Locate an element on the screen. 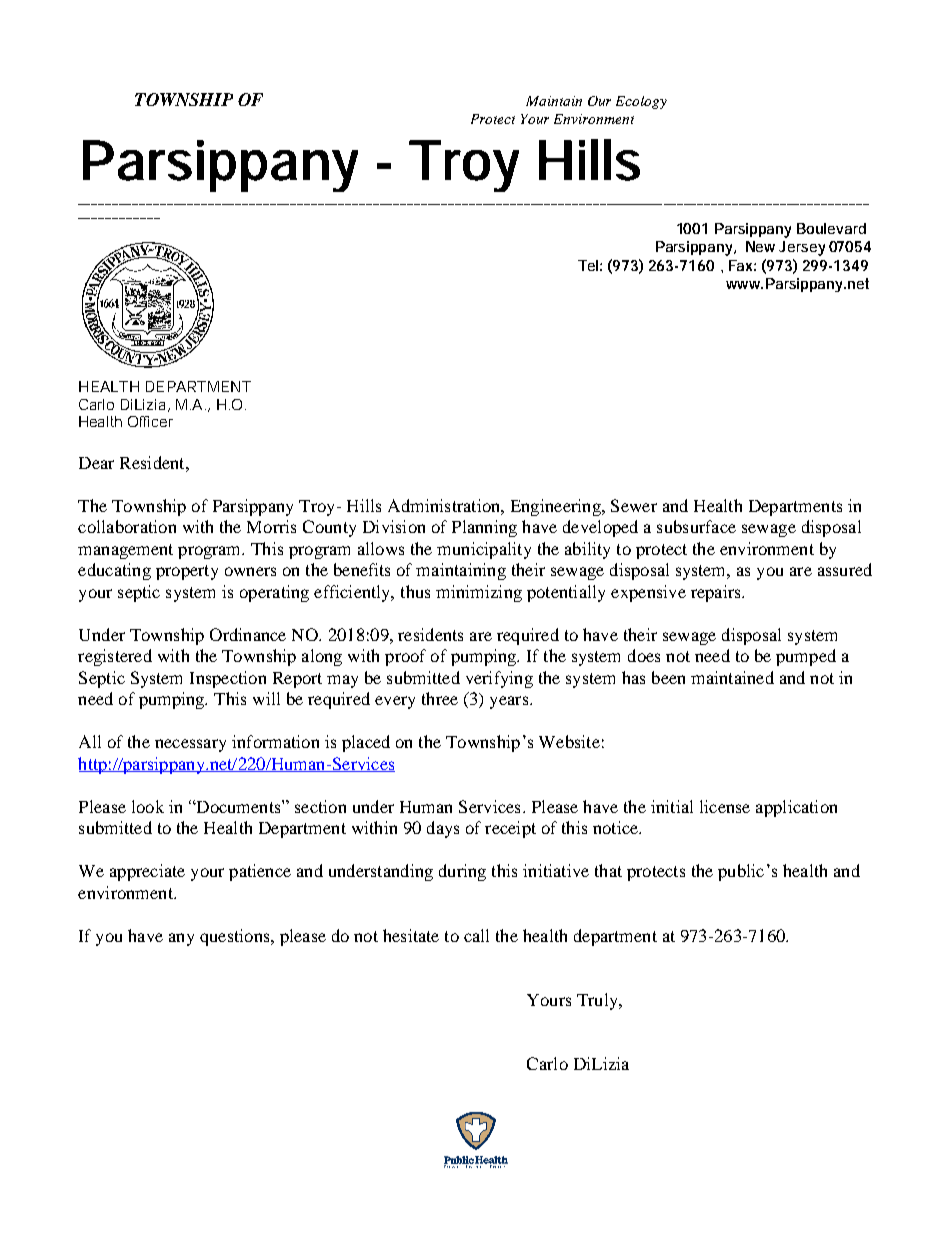 The height and width of the screenshot is (1233, 952). Sewer is located at coordinates (634, 505).
